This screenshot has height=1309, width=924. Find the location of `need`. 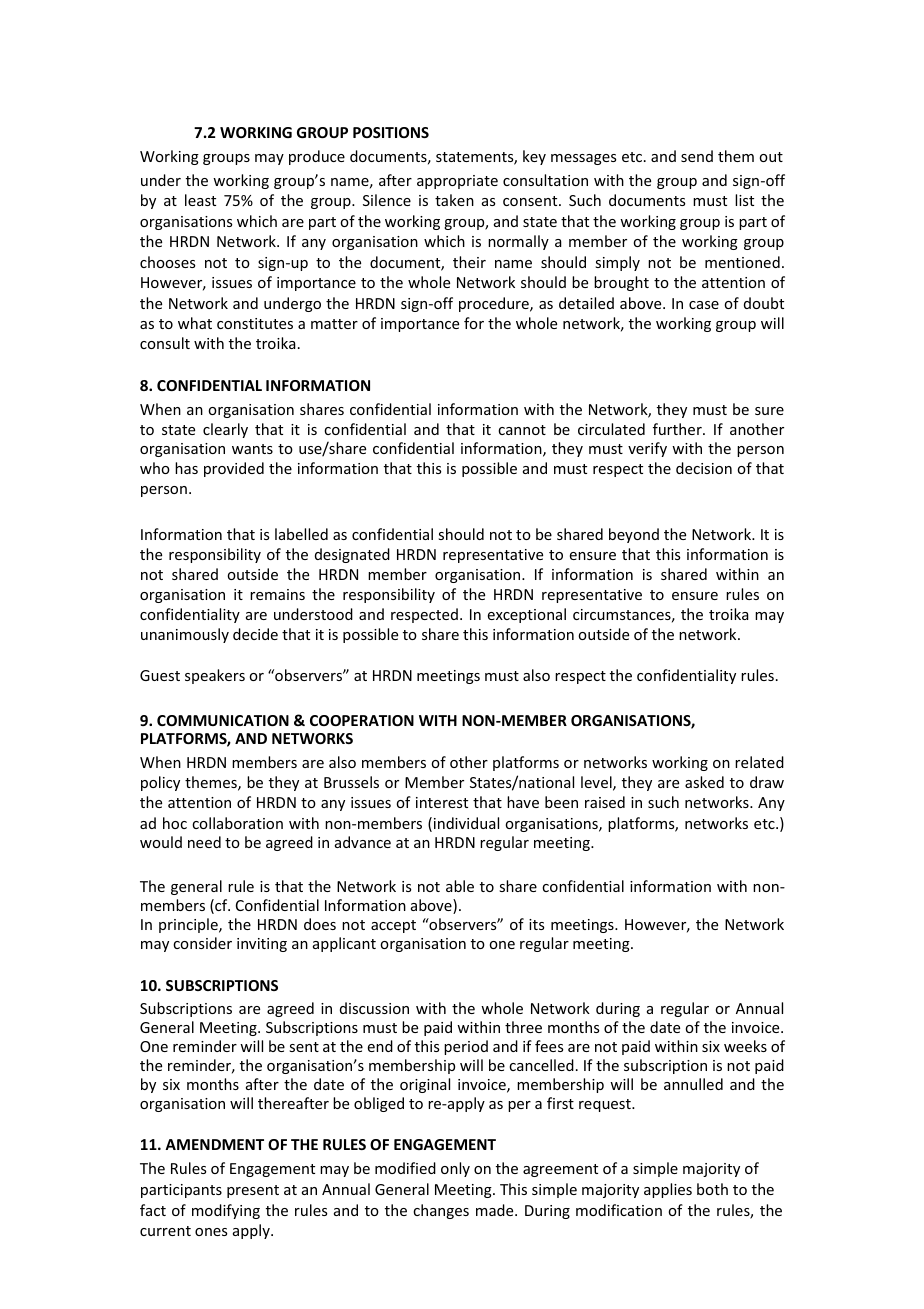

need is located at coordinates (204, 842).
